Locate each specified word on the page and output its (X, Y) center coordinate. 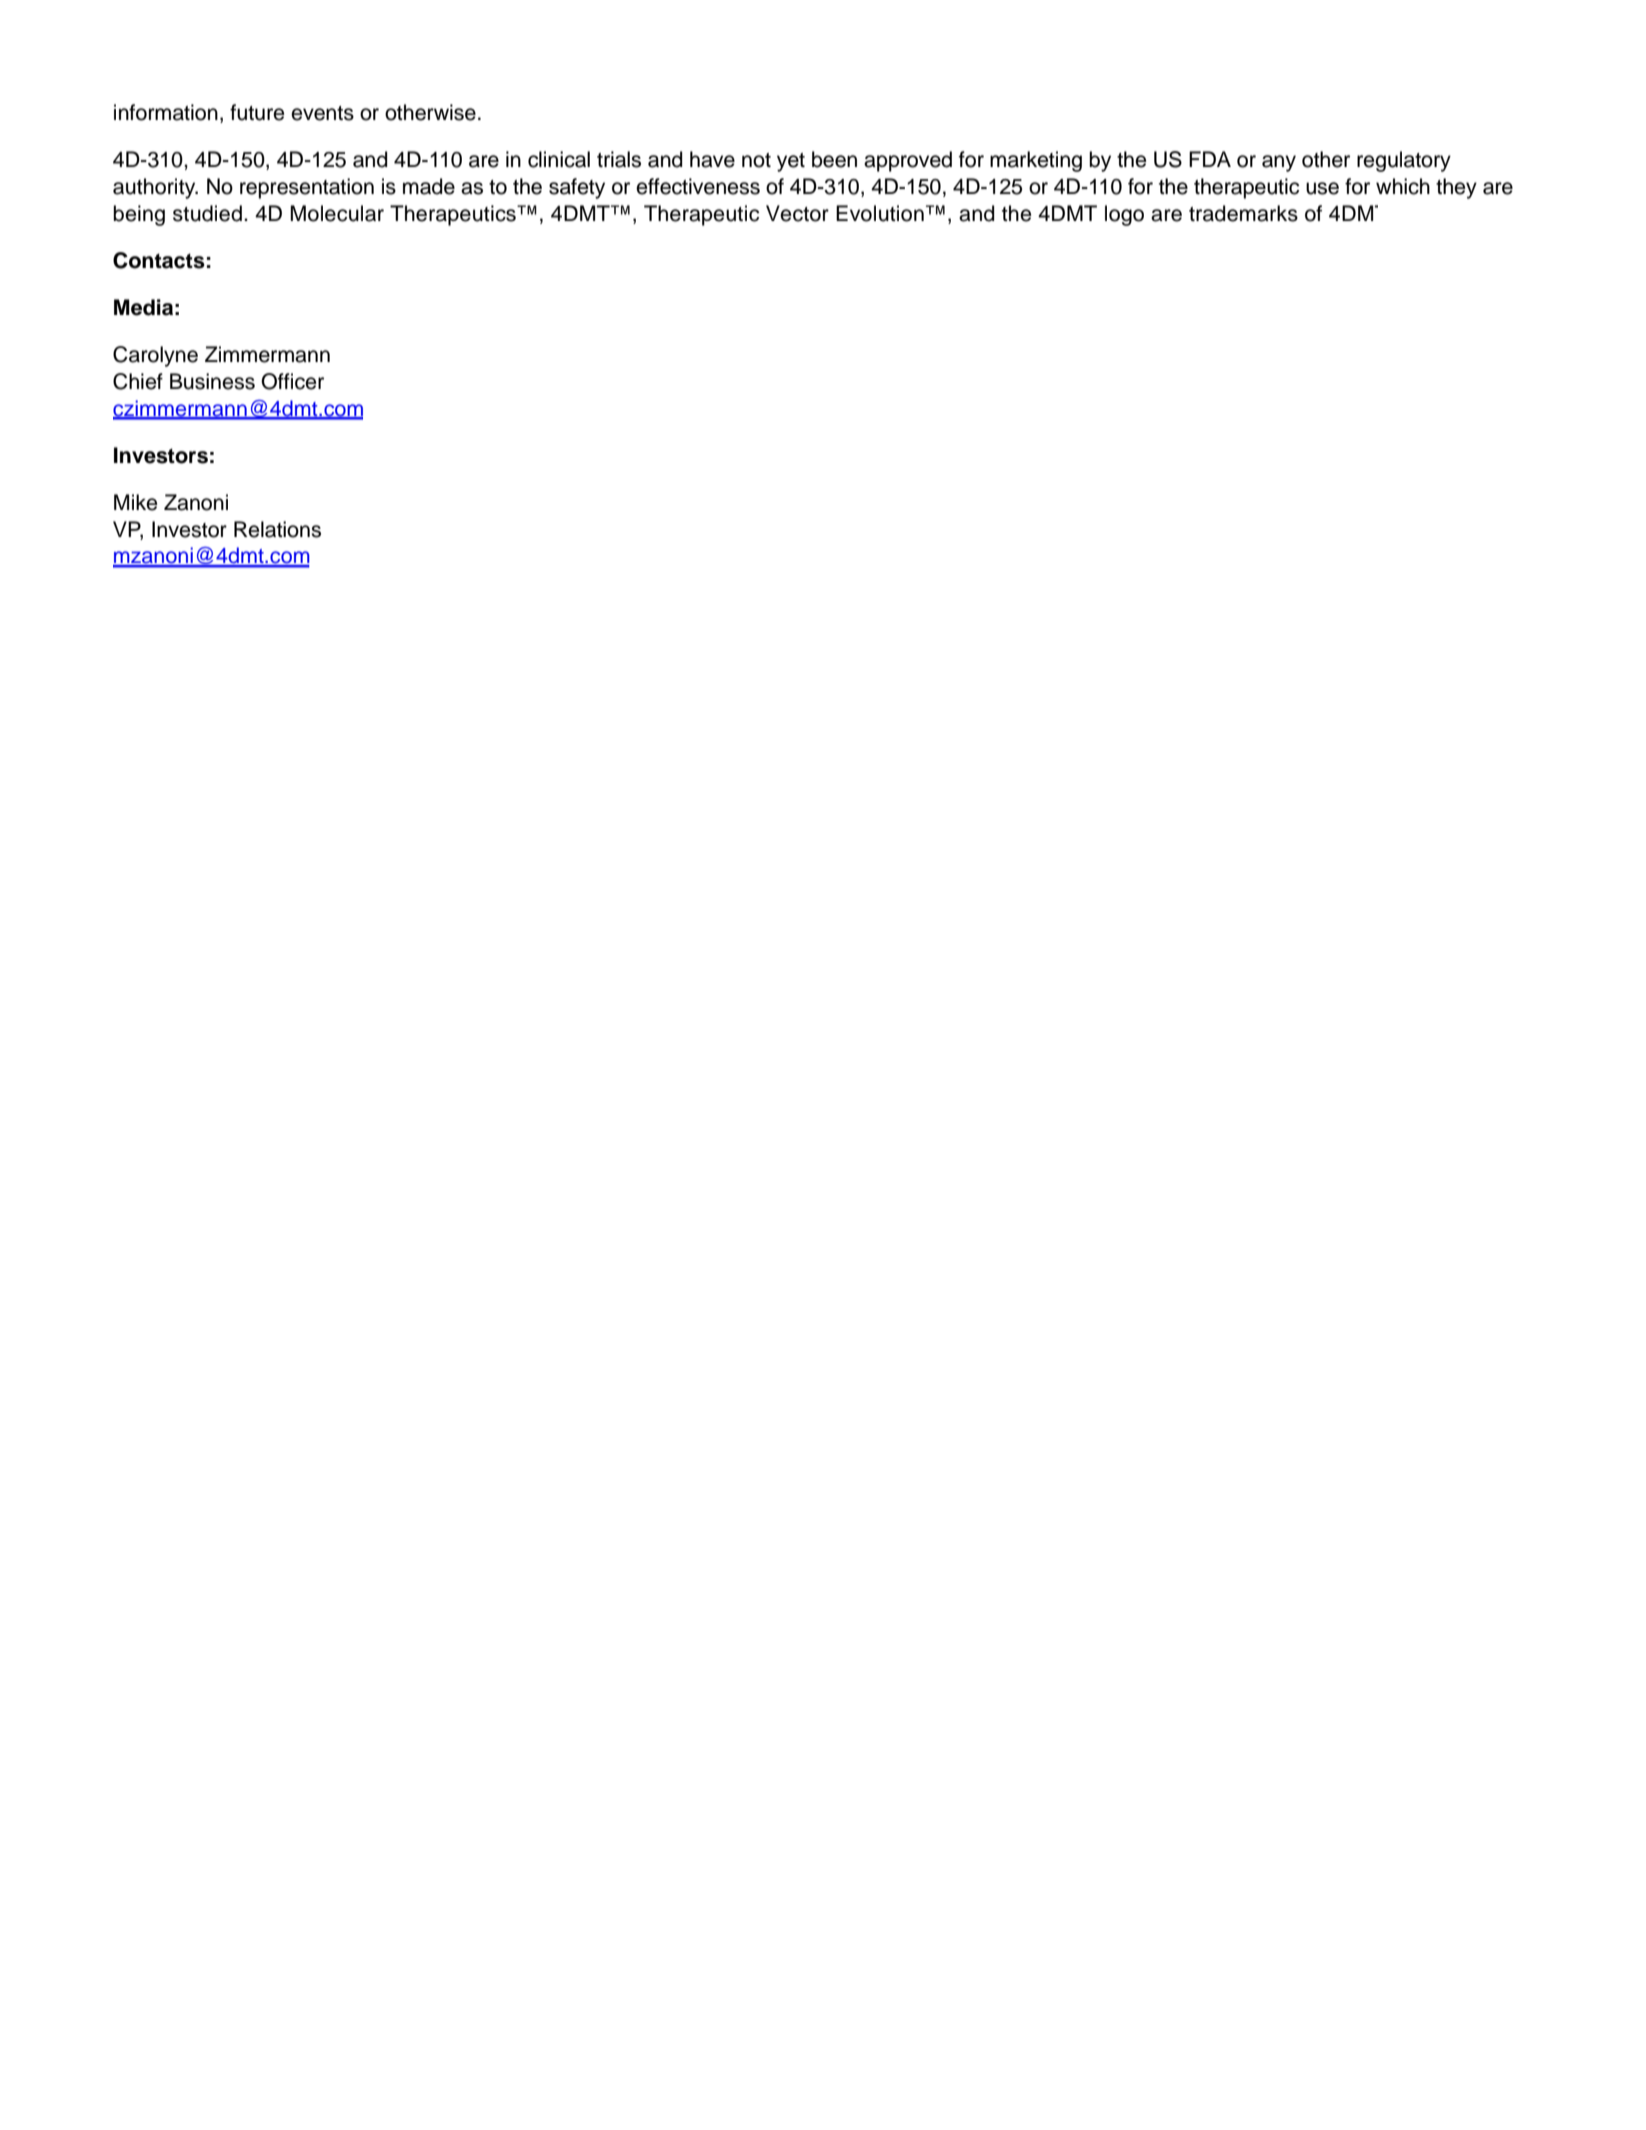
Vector (797, 213)
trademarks (1243, 213)
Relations (277, 529)
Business (212, 381)
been (834, 159)
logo (1124, 215)
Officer (292, 381)
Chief (138, 381)
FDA (1210, 159)
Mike (135, 502)
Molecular (337, 213)
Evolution (880, 213)
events (322, 113)
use (1322, 188)
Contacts (159, 260)
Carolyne (155, 356)
